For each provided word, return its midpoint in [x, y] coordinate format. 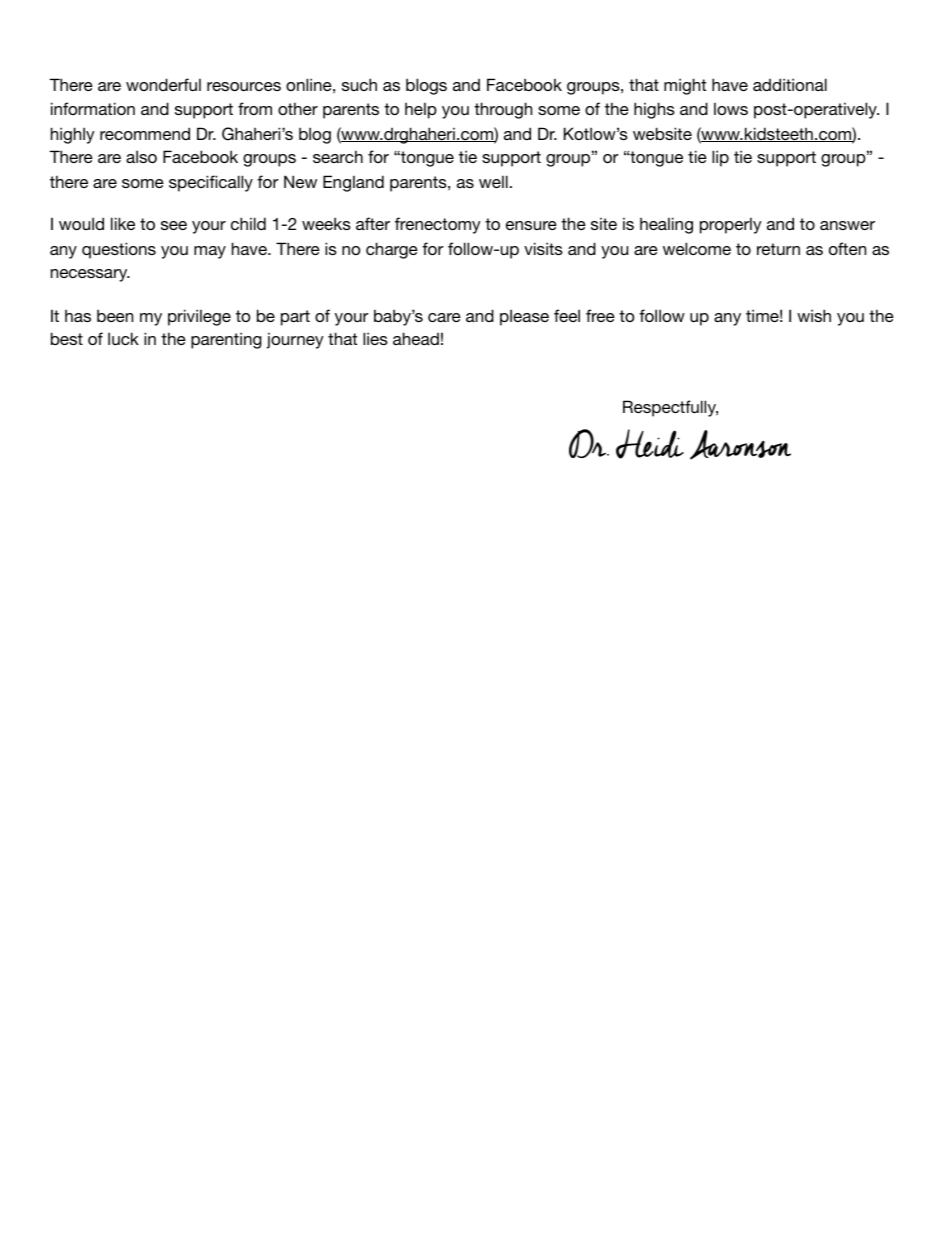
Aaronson [740, 445]
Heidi [650, 444]
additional [790, 84]
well [493, 181]
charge [392, 250]
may [210, 252]
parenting [226, 340]
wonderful [163, 84]
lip [720, 158]
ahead [416, 338]
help [421, 110]
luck [123, 338]
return [778, 249]
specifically [211, 183]
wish [814, 315]
